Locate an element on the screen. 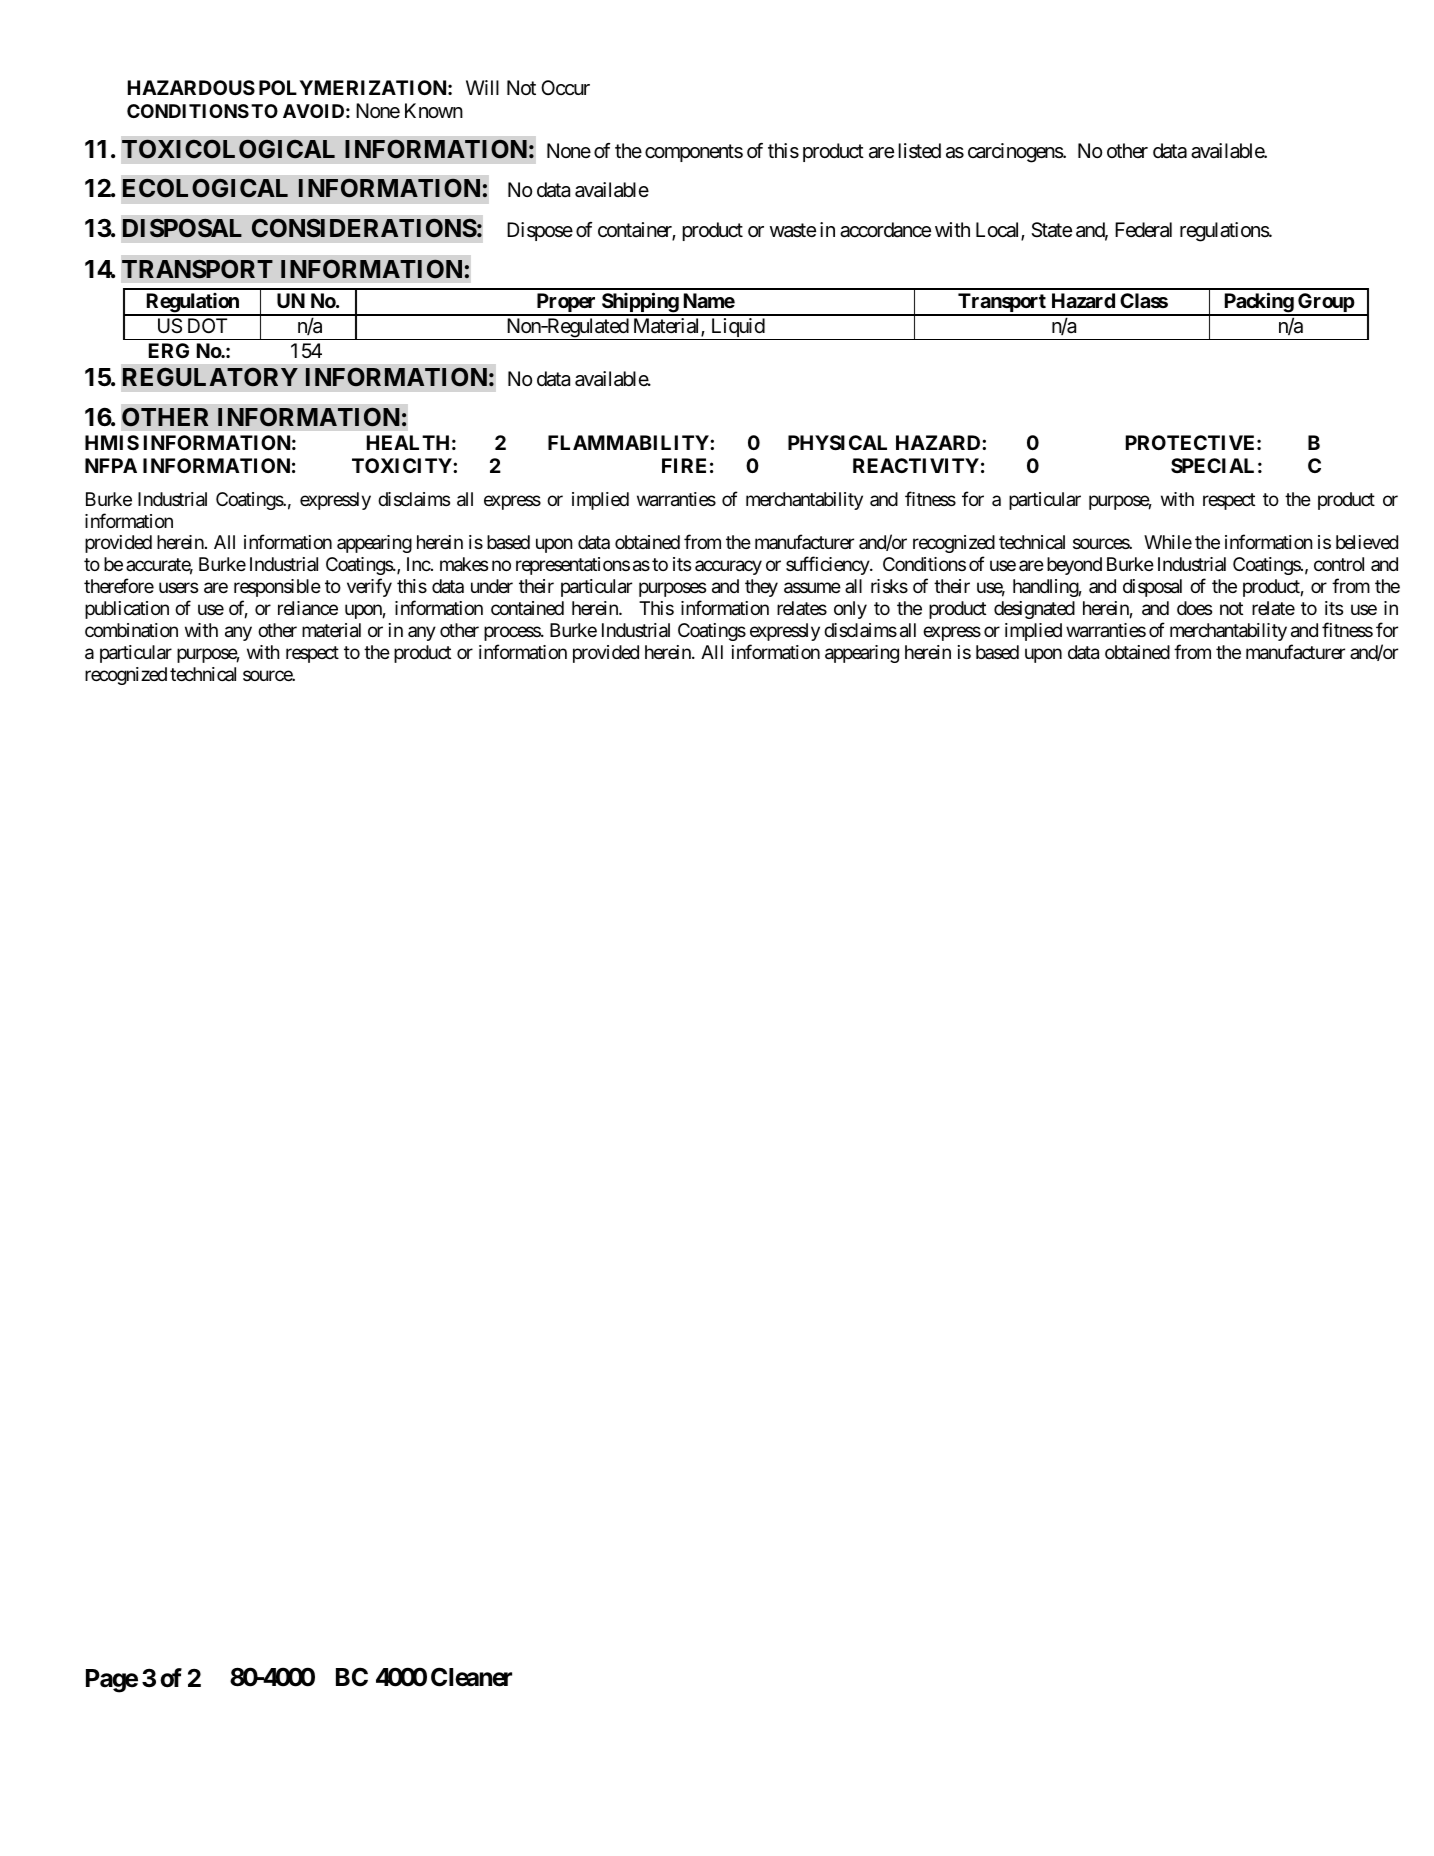  they is located at coordinates (761, 588).
